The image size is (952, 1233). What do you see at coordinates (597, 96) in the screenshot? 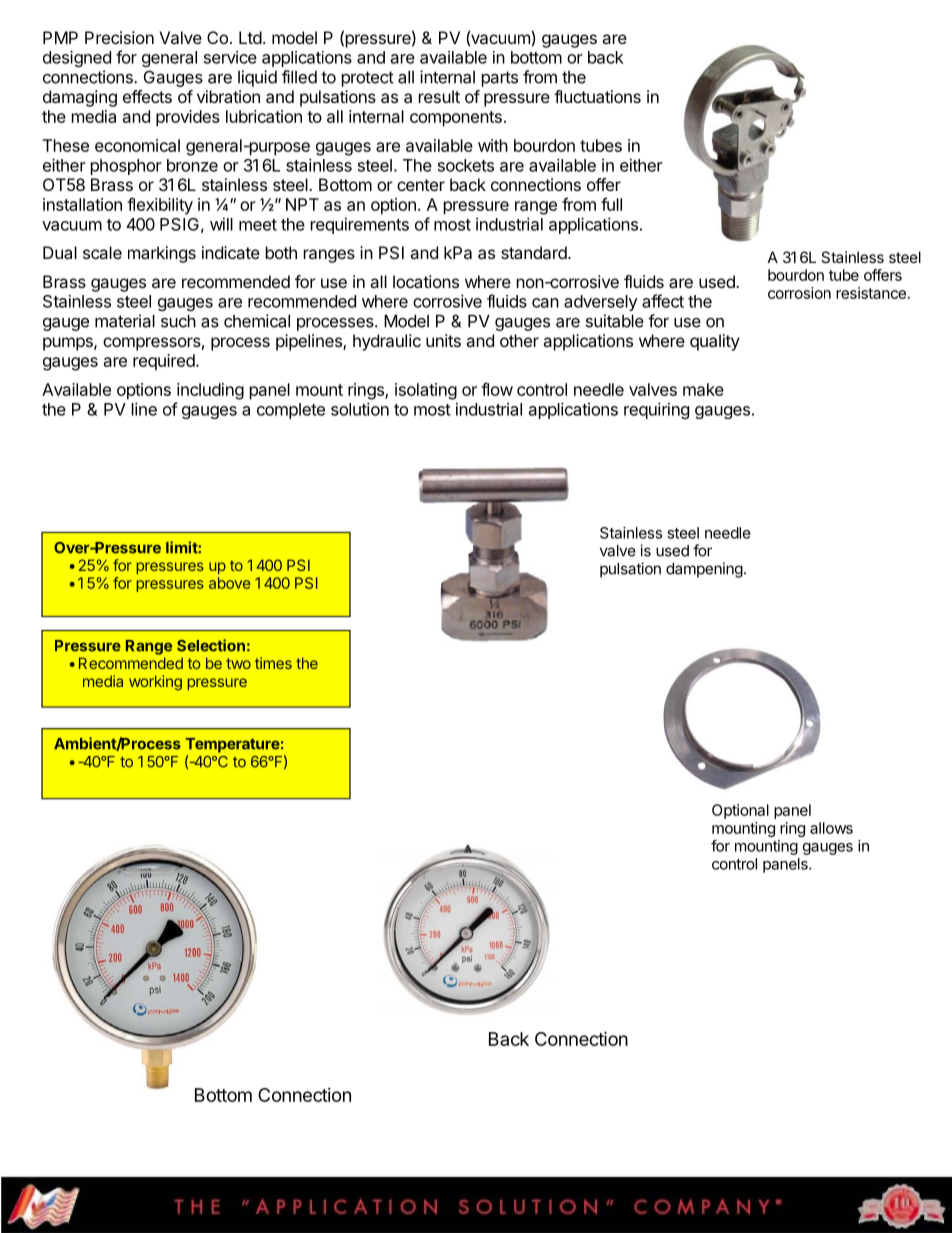
I see `fluctuations` at bounding box center [597, 96].
